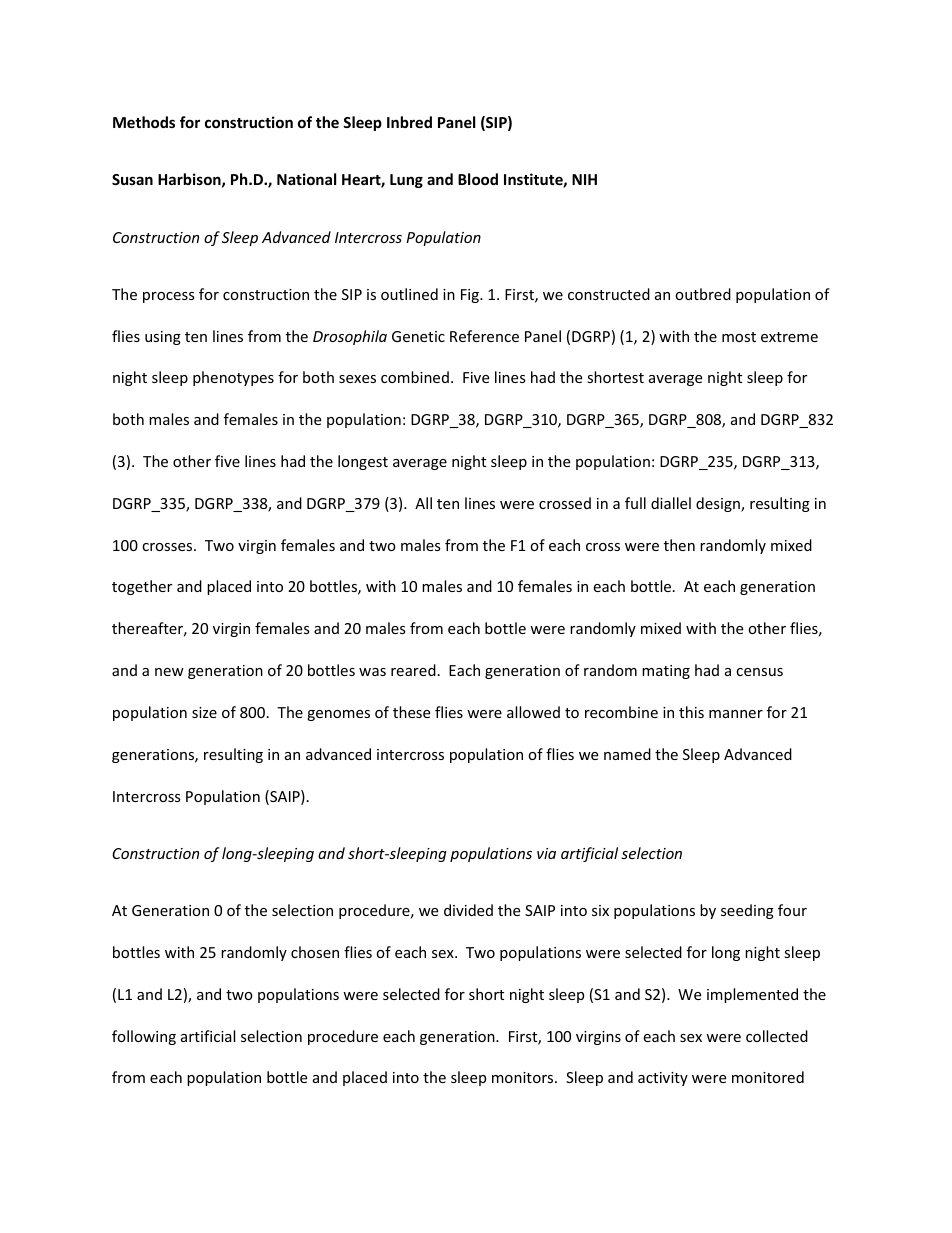 The width and height of the document is (952, 1233). What do you see at coordinates (663, 1079) in the document?
I see `activity` at bounding box center [663, 1079].
